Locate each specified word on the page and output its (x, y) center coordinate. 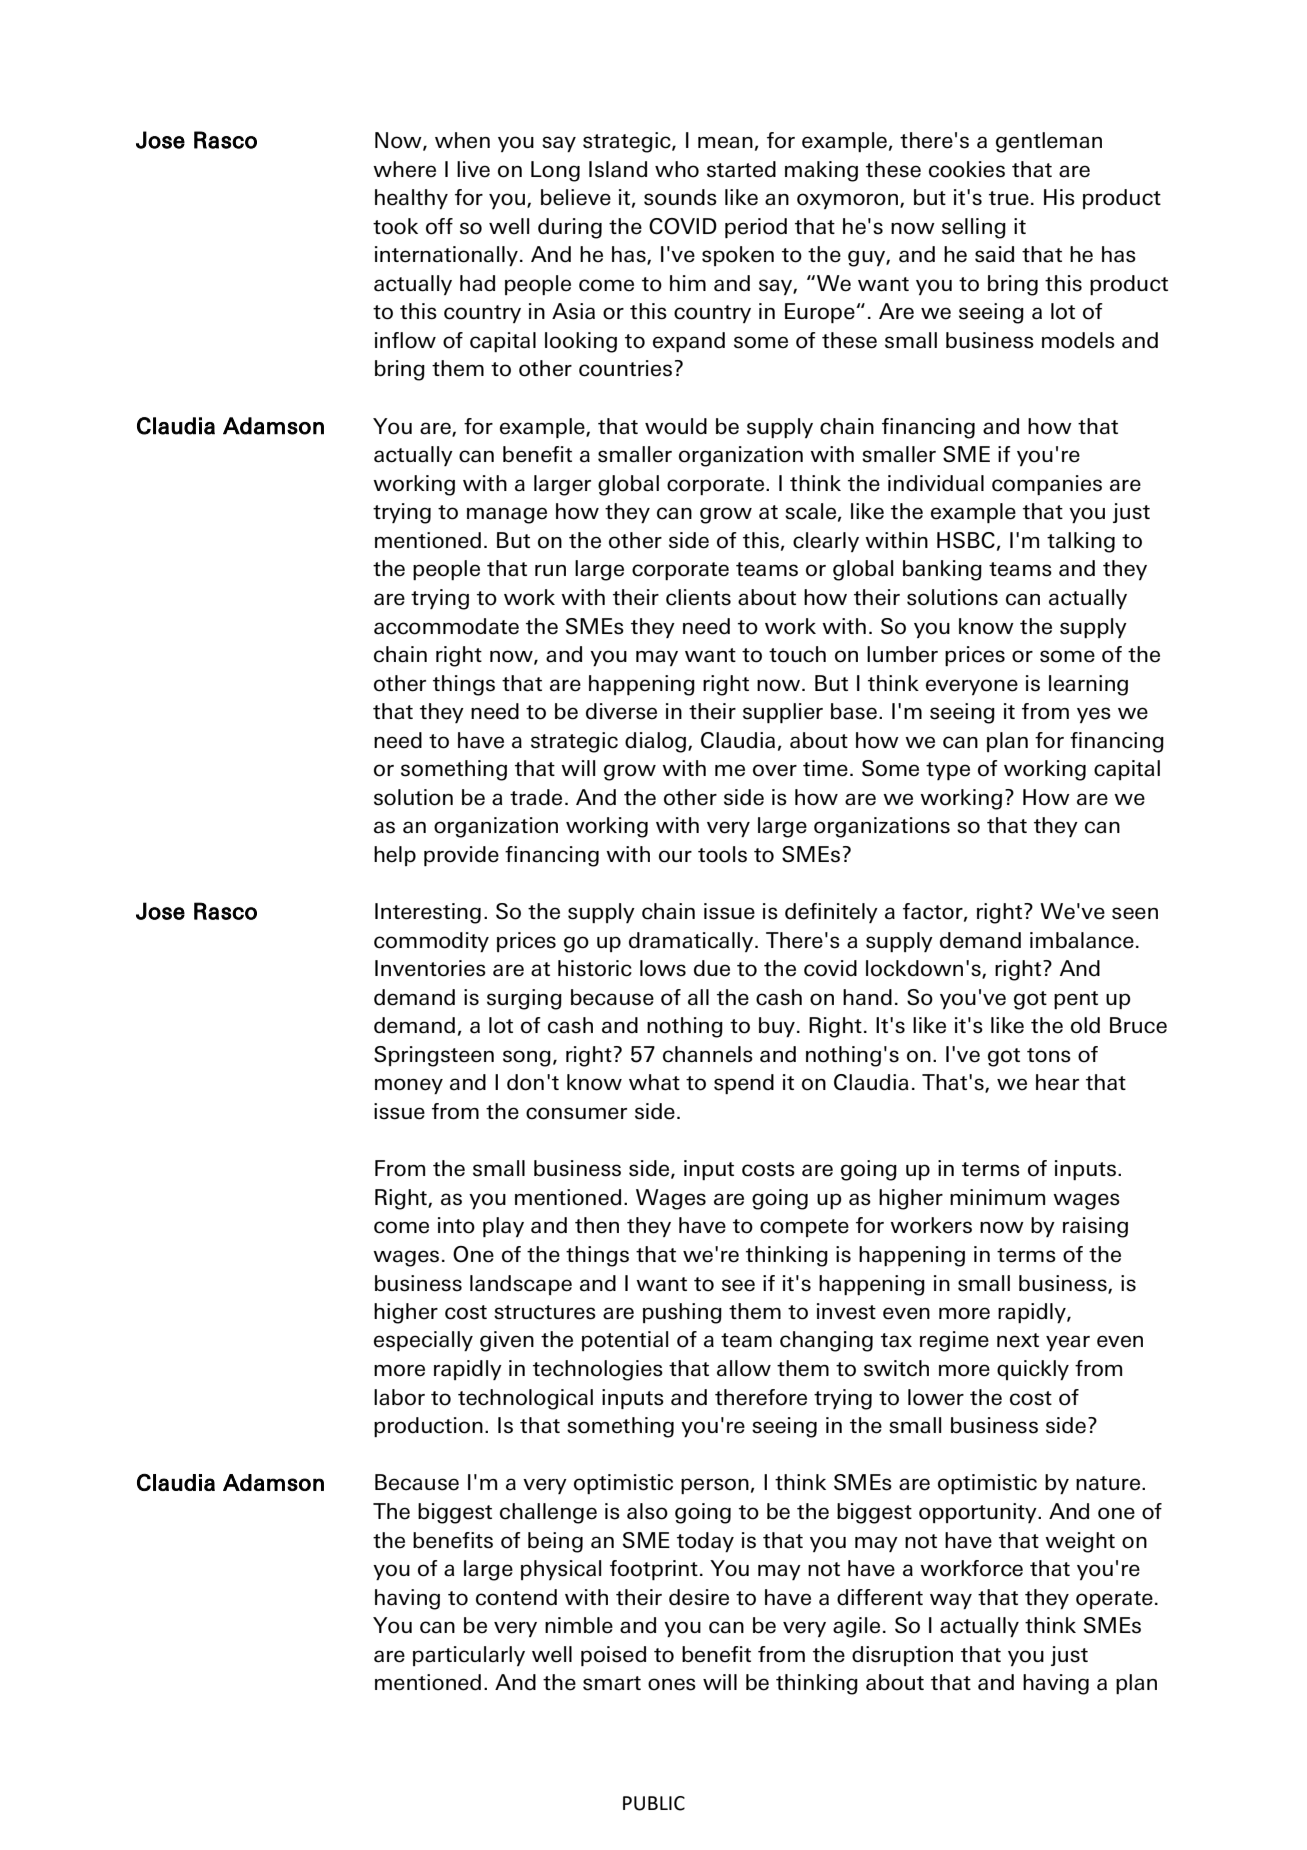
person (715, 1486)
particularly (469, 1656)
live (473, 169)
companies (1047, 485)
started (741, 169)
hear (1057, 1082)
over (775, 770)
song (527, 1058)
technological (525, 1399)
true (1009, 198)
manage (507, 515)
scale (810, 511)
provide (461, 856)
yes (1094, 715)
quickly (1033, 1370)
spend (744, 1084)
